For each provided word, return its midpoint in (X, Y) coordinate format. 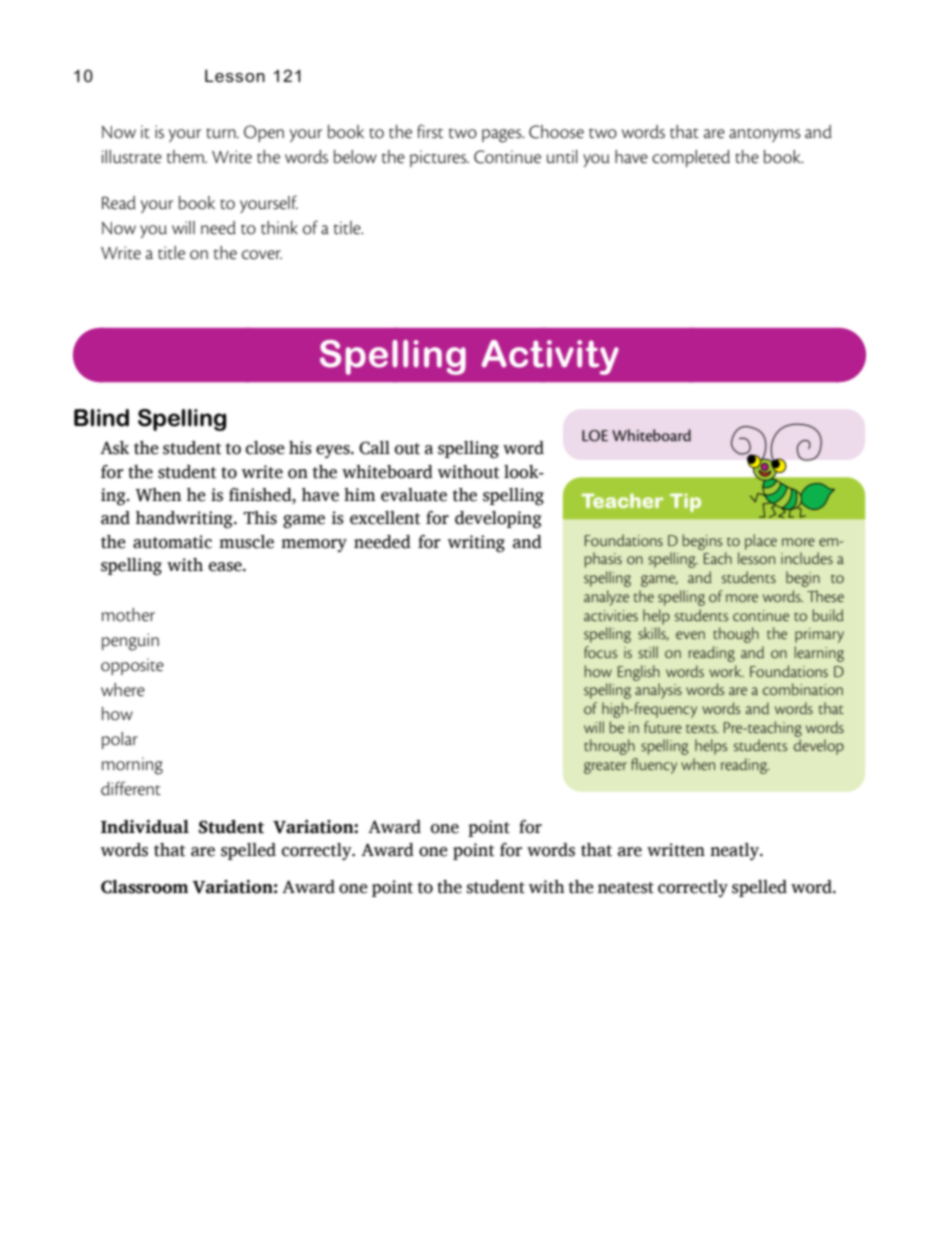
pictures (439, 158)
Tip (685, 502)
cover (262, 255)
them (186, 157)
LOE (595, 436)
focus (600, 652)
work (726, 671)
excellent (385, 518)
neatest (626, 888)
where (123, 690)
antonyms (765, 135)
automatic (172, 542)
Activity (550, 357)
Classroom (144, 887)
